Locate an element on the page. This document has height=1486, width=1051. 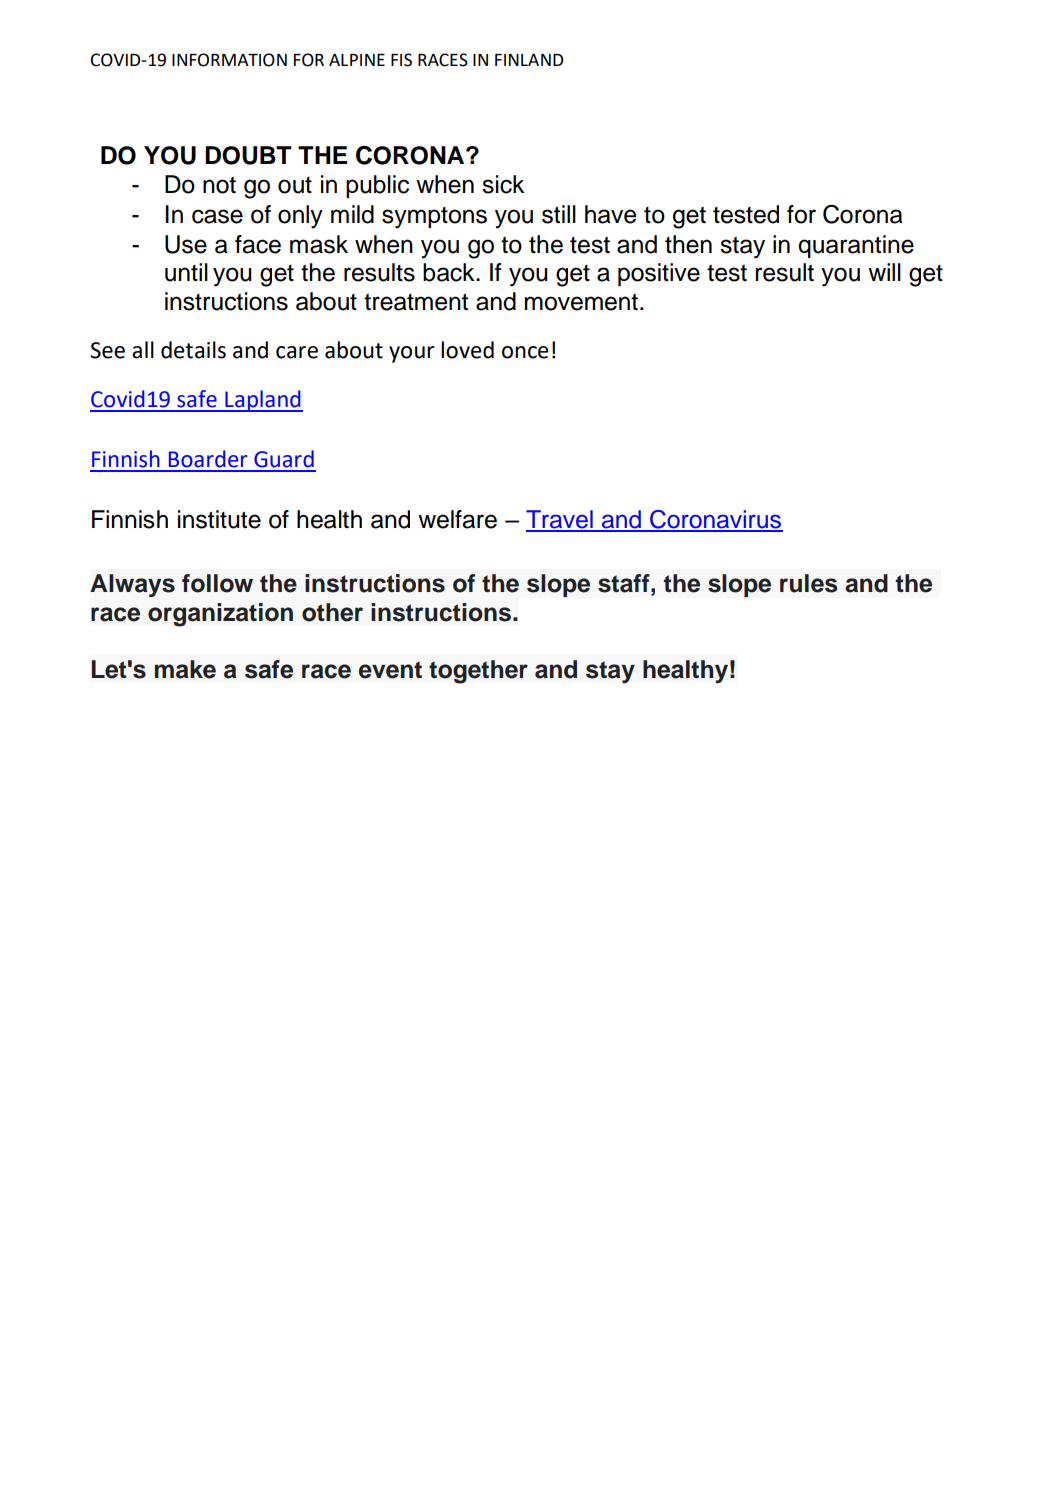
make is located at coordinates (185, 669).
